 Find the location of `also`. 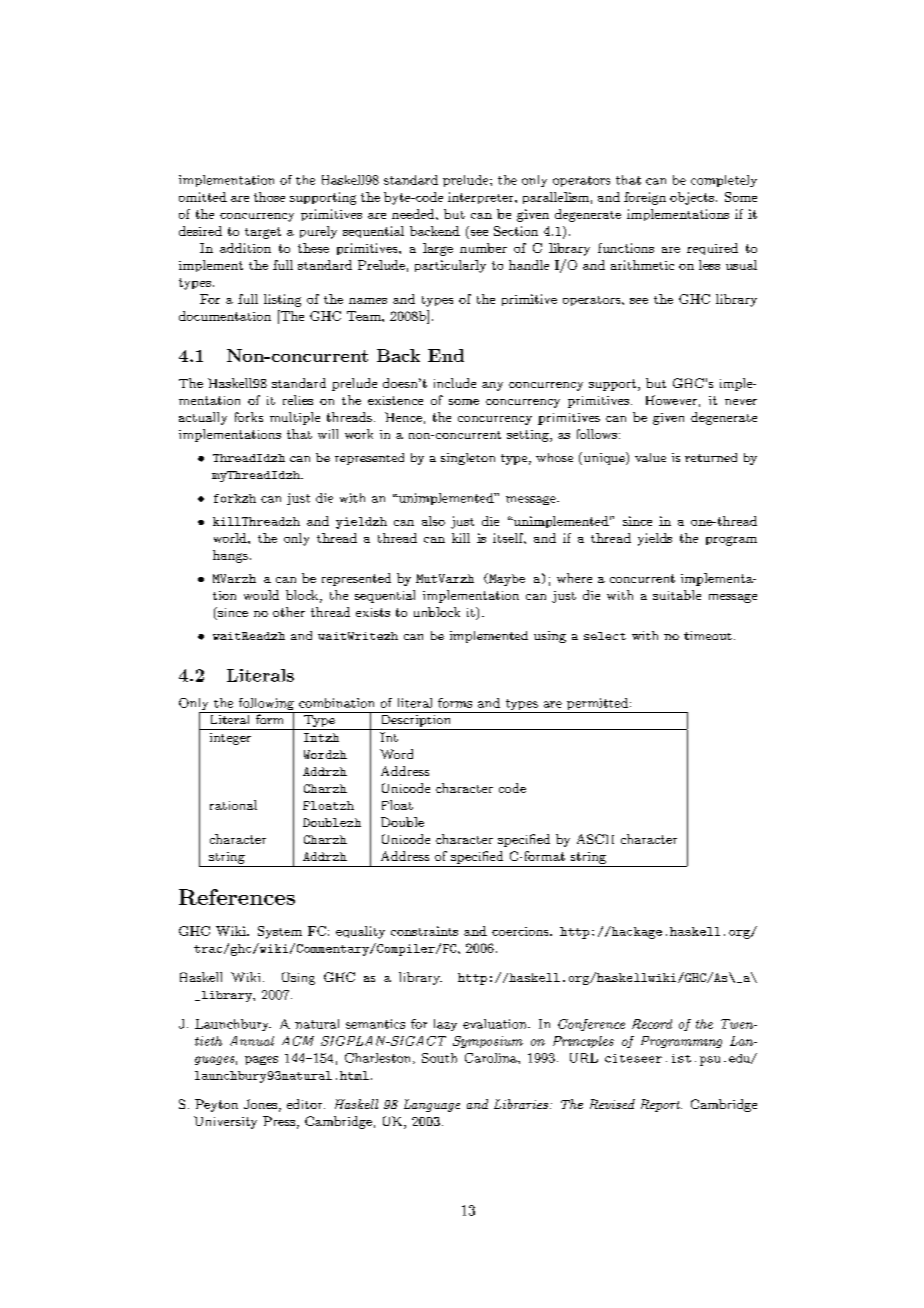

also is located at coordinates (433, 521).
